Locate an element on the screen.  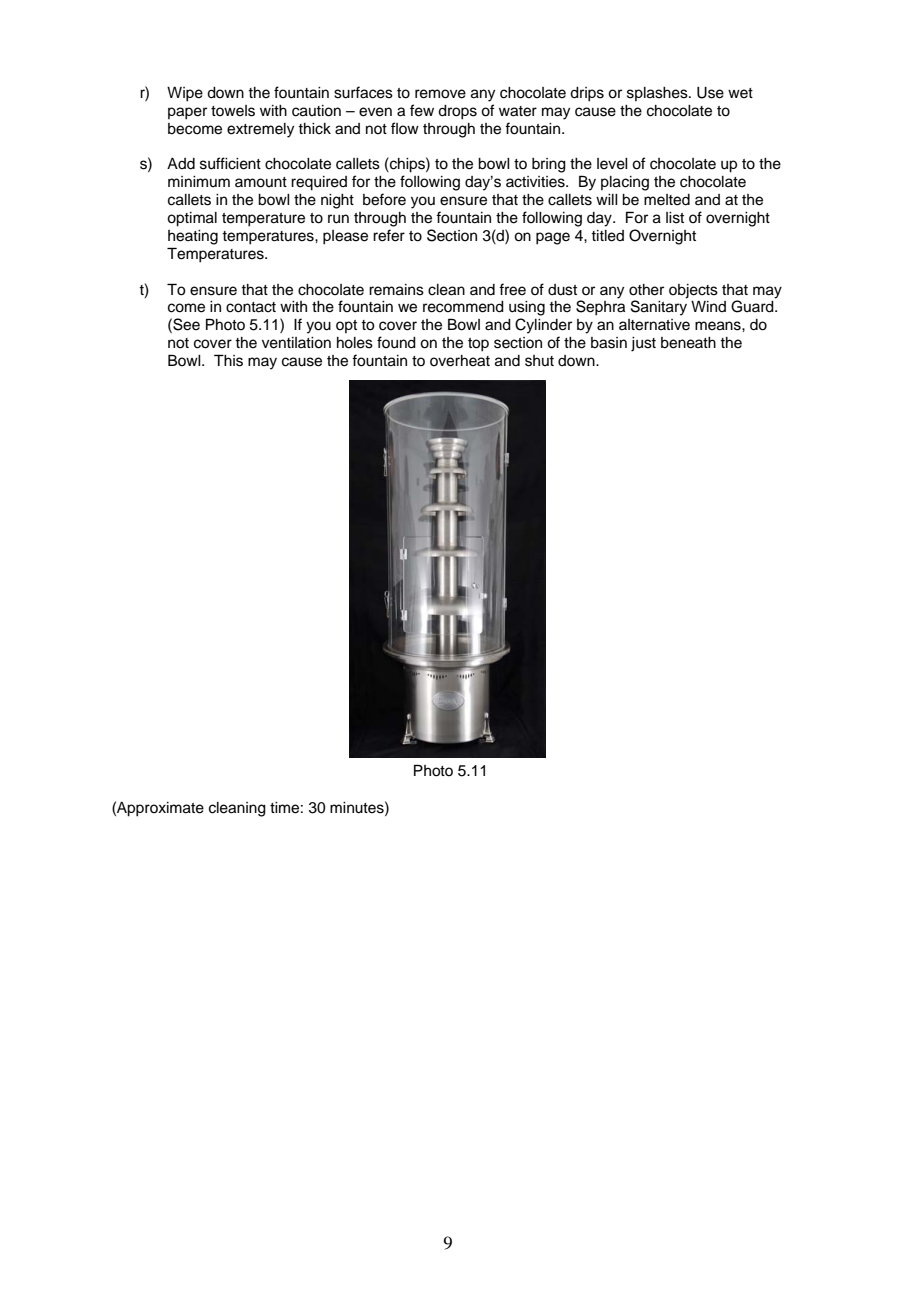
splashes is located at coordinates (658, 94).
